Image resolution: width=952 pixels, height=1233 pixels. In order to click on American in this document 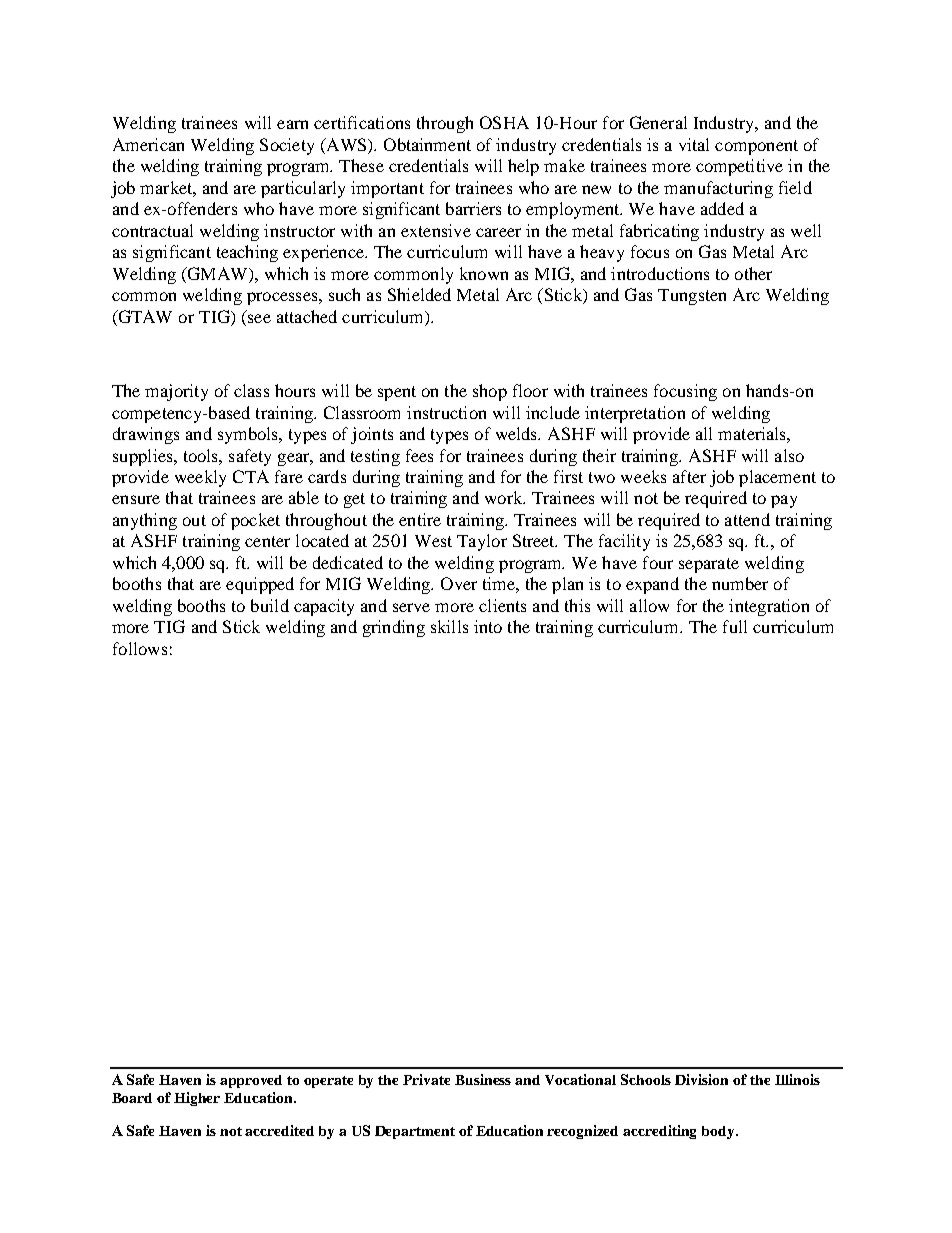, I will do `click(148, 144)`.
